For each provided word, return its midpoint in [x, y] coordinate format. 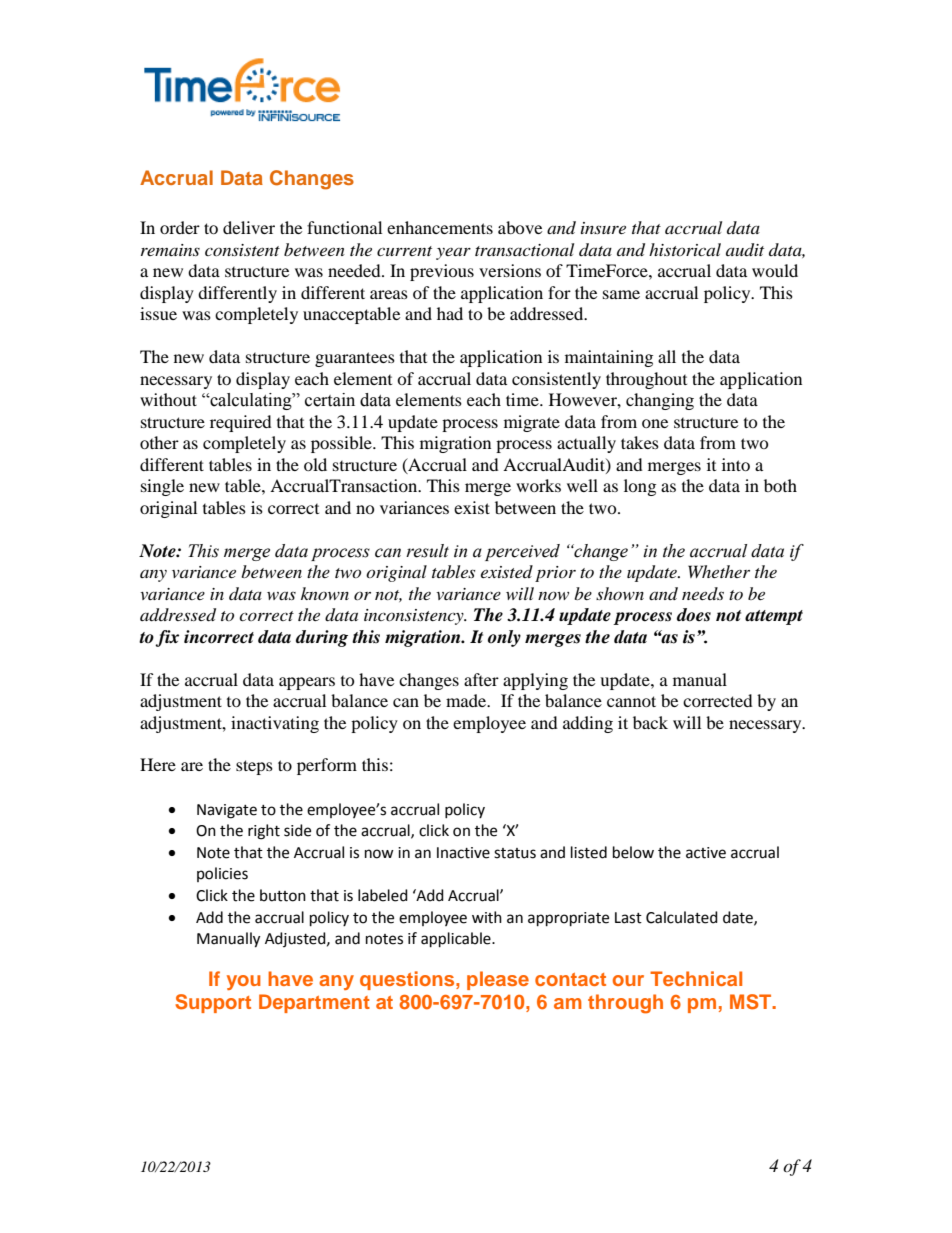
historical [685, 249]
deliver [249, 227]
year [453, 254]
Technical [696, 978]
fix [167, 638]
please [498, 980]
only [504, 638]
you [244, 982]
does [694, 615]
